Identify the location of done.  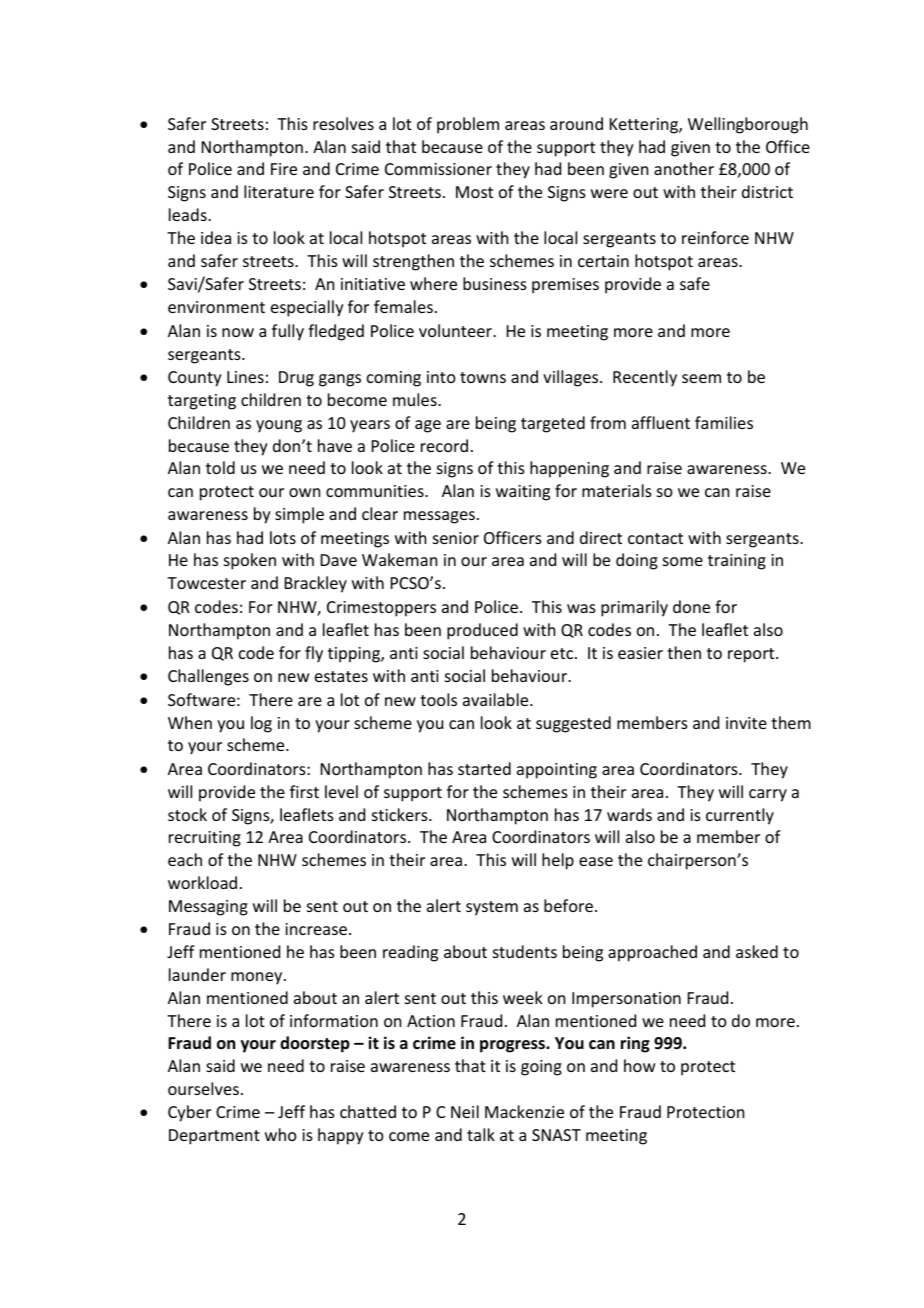
(691, 606).
